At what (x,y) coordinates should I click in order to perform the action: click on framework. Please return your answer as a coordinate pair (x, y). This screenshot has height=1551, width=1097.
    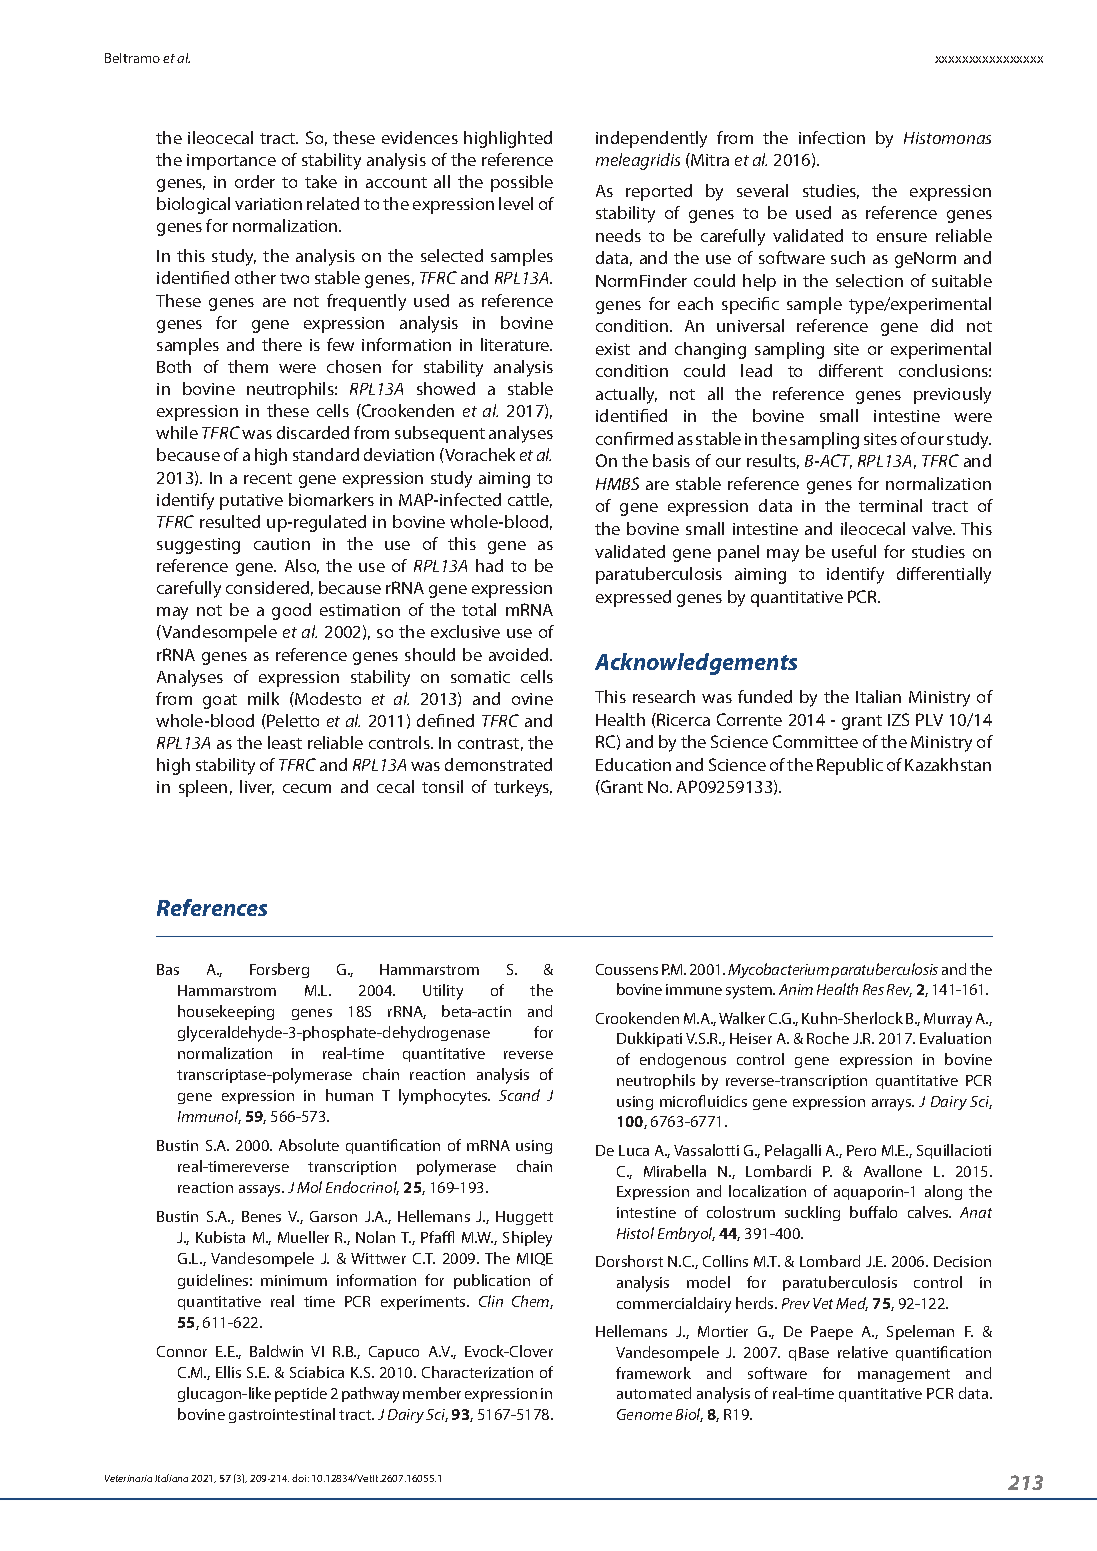
    Looking at the image, I should click on (653, 1373).
